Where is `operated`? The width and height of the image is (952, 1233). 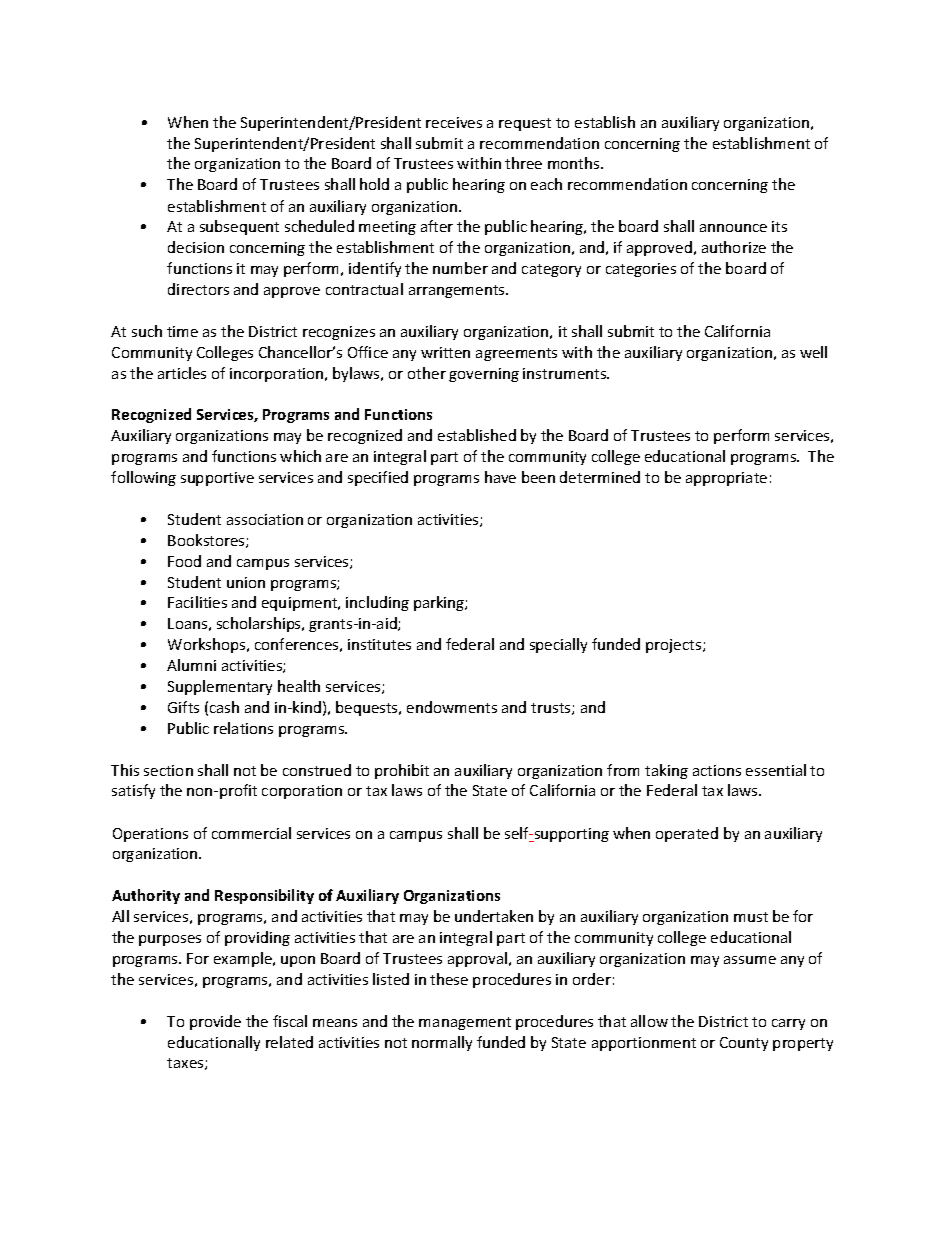 operated is located at coordinates (687, 834).
